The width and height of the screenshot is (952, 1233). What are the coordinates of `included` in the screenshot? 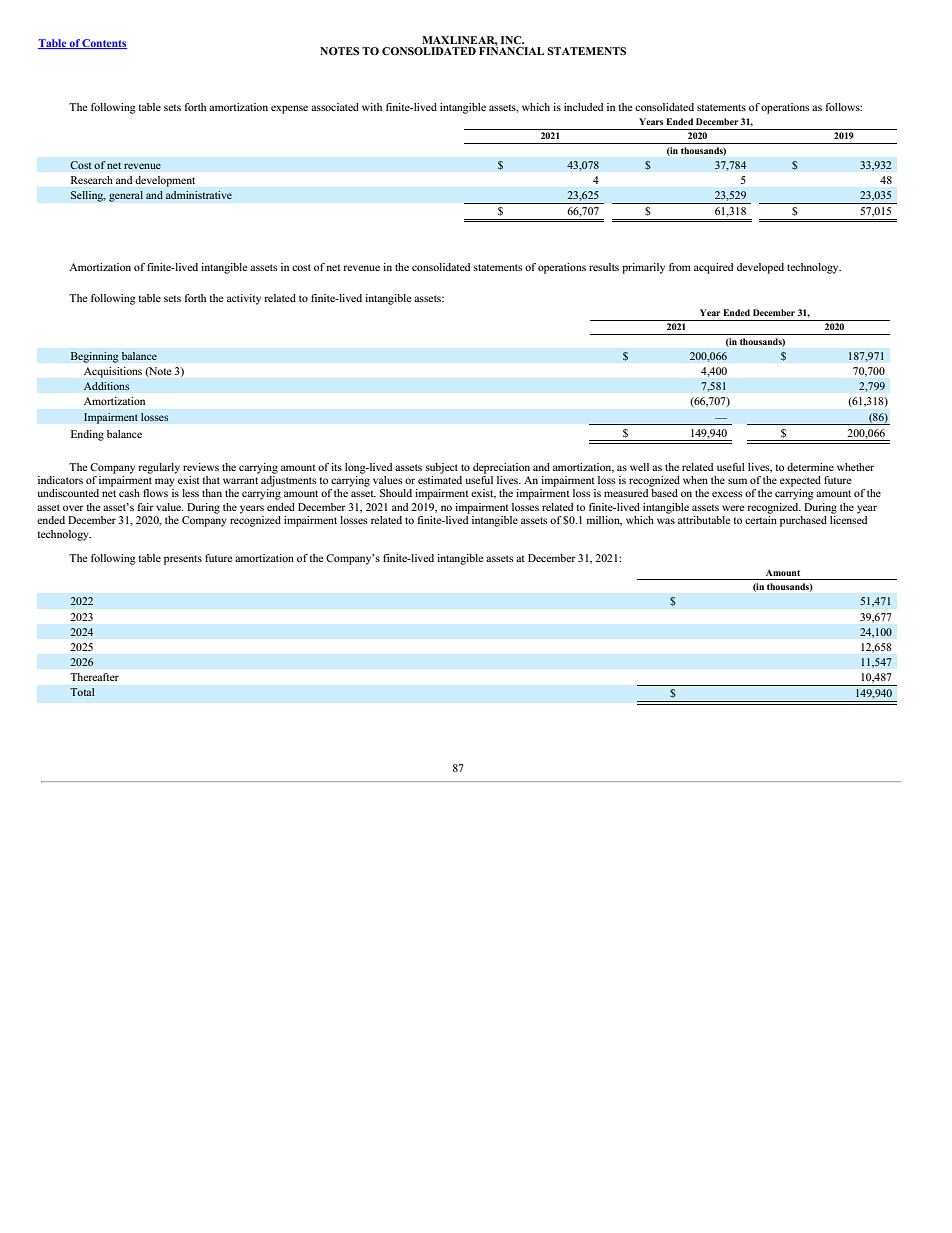 It's located at (583, 107).
